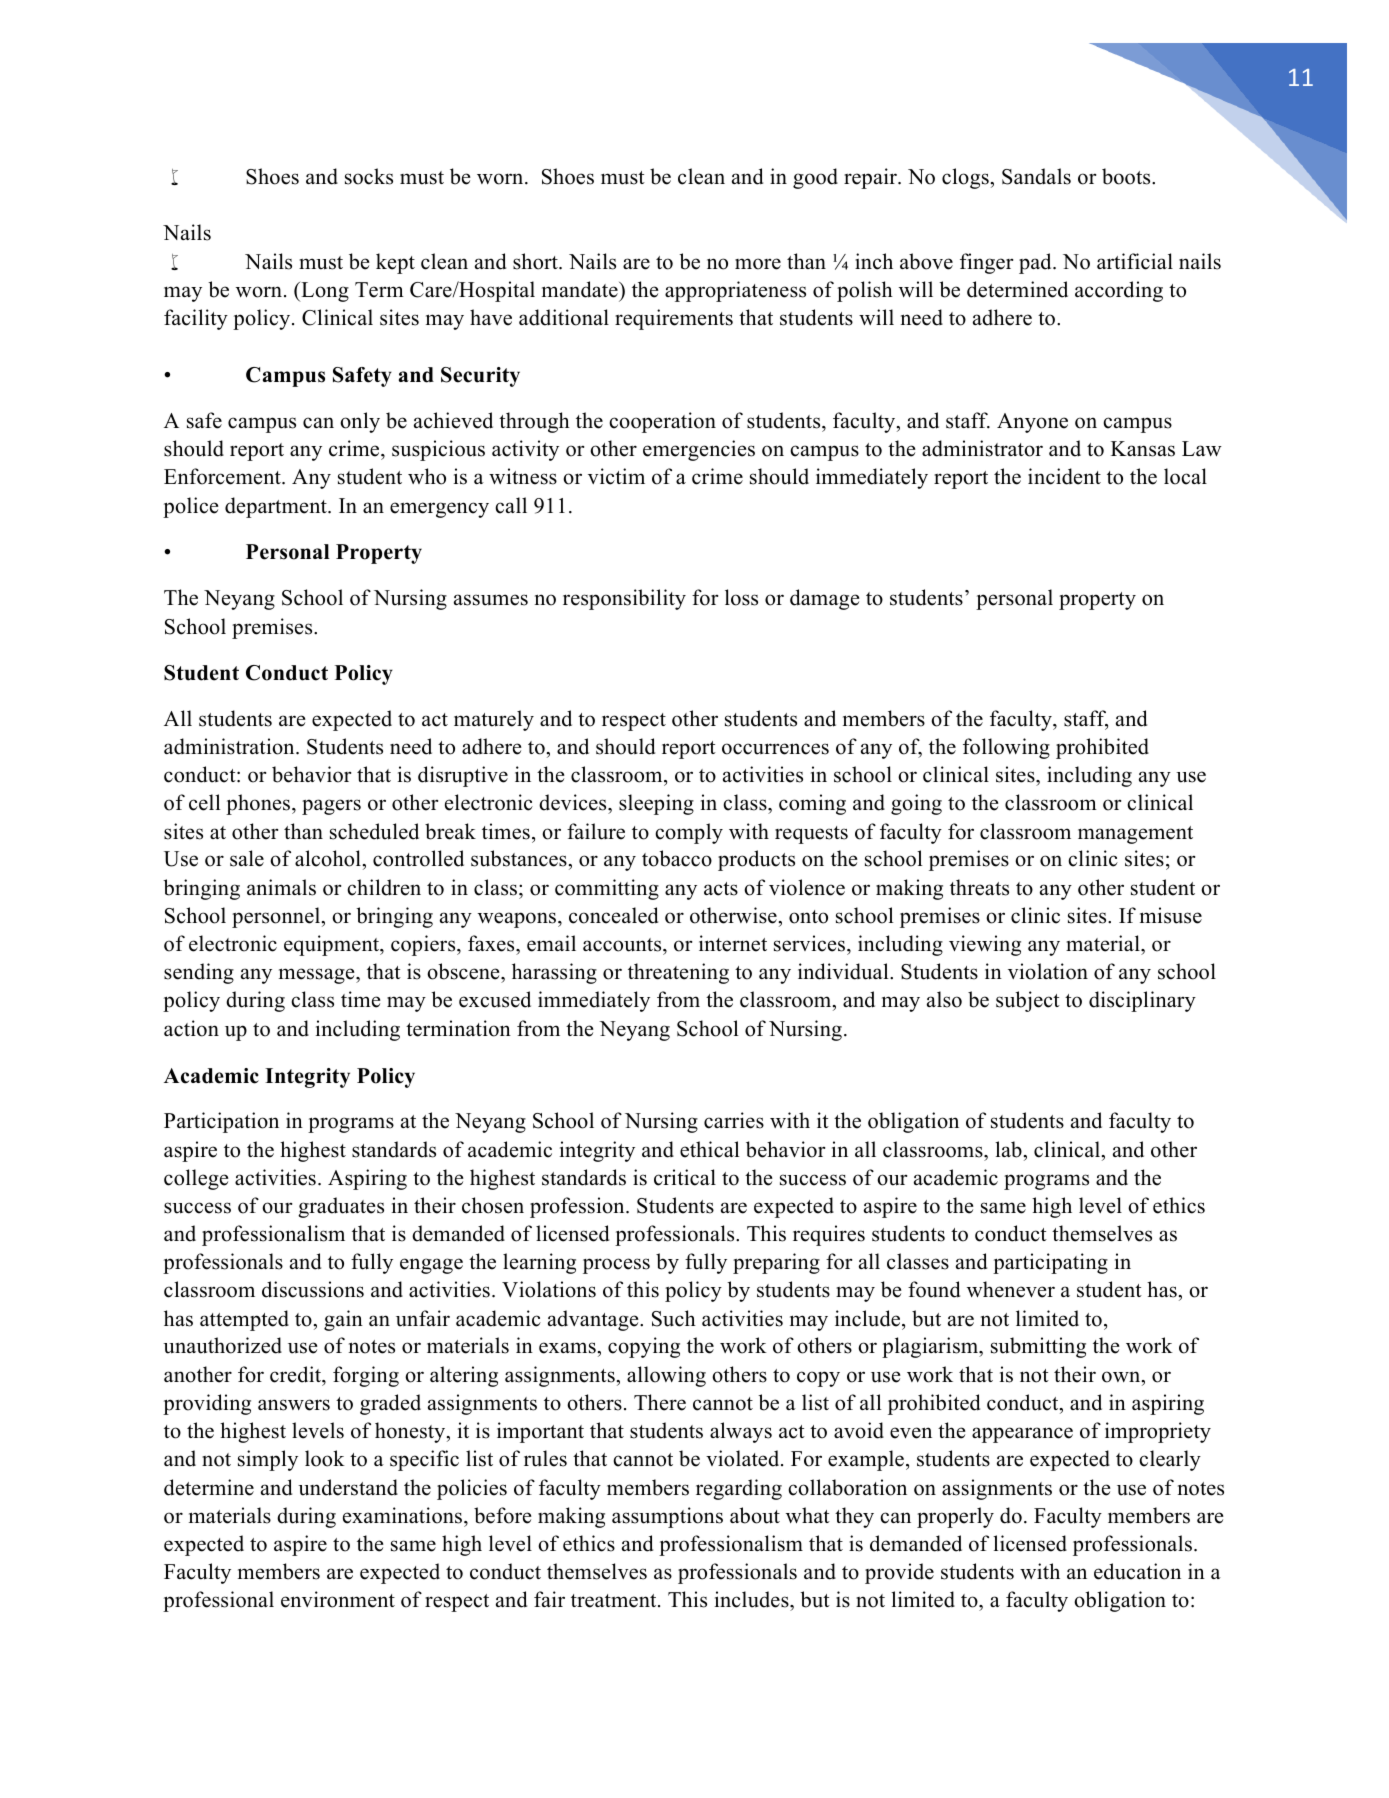  What do you see at coordinates (230, 746) in the screenshot?
I see `administration` at bounding box center [230, 746].
